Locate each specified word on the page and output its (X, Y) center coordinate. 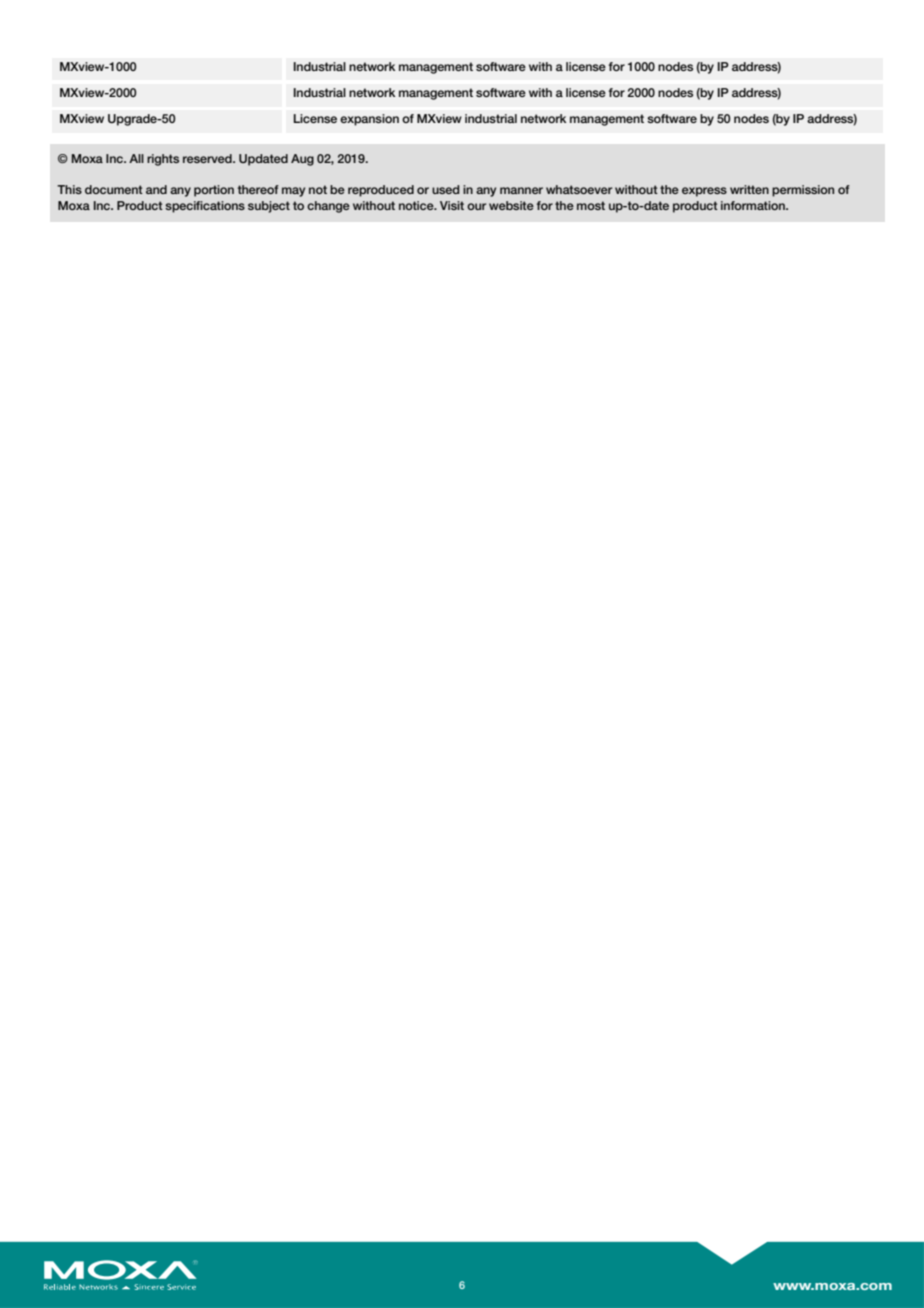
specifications (205, 207)
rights (163, 160)
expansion (369, 120)
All (136, 158)
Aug (302, 160)
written (749, 189)
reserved (208, 158)
